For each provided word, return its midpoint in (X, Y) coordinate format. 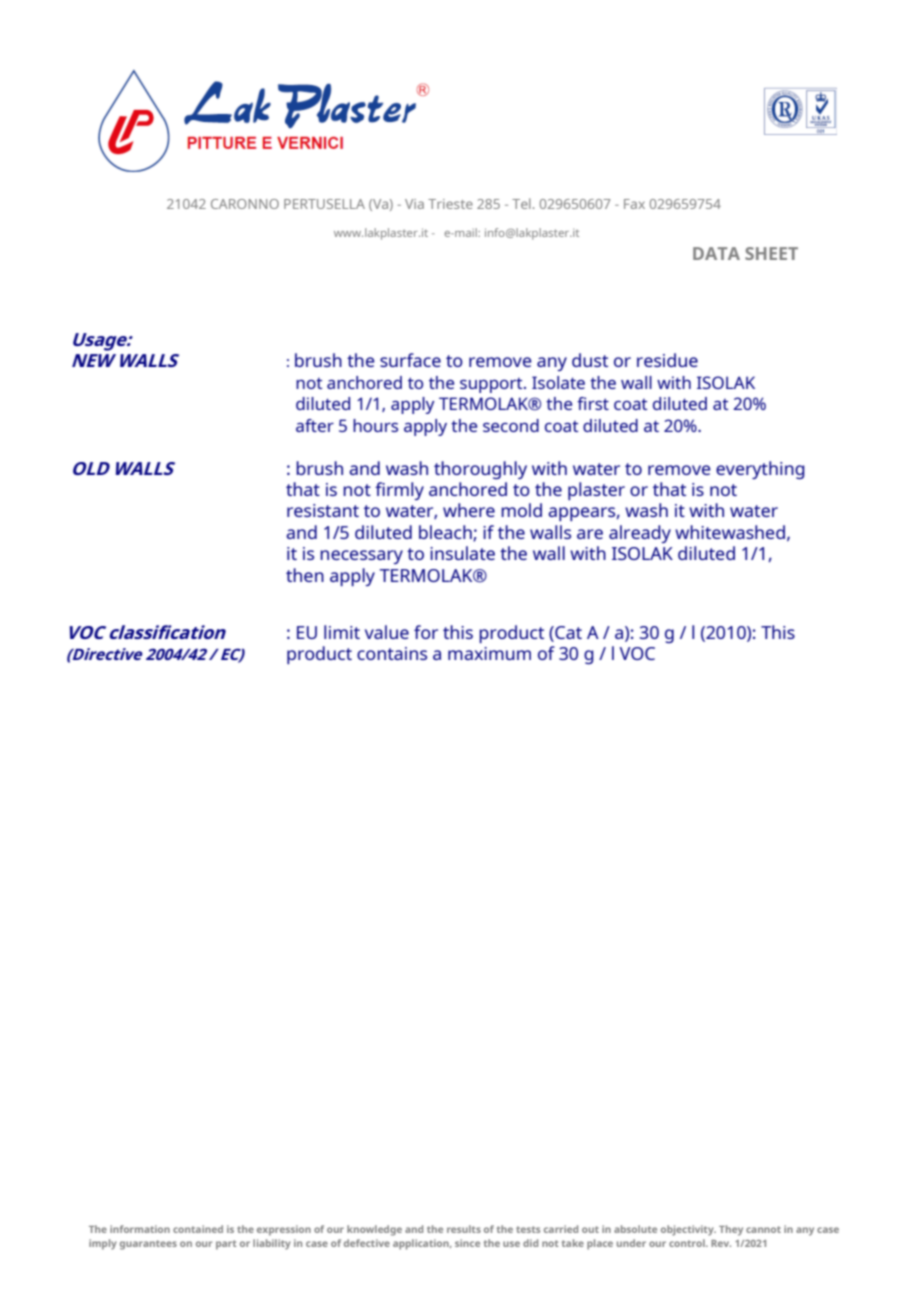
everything (760, 470)
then (305, 575)
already (640, 534)
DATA (716, 253)
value (387, 632)
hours (375, 425)
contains (392, 653)
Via (414, 204)
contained (198, 1229)
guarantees (148, 1245)
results (464, 1229)
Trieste (450, 204)
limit (342, 632)
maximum (489, 653)
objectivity (688, 1230)
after (315, 425)
